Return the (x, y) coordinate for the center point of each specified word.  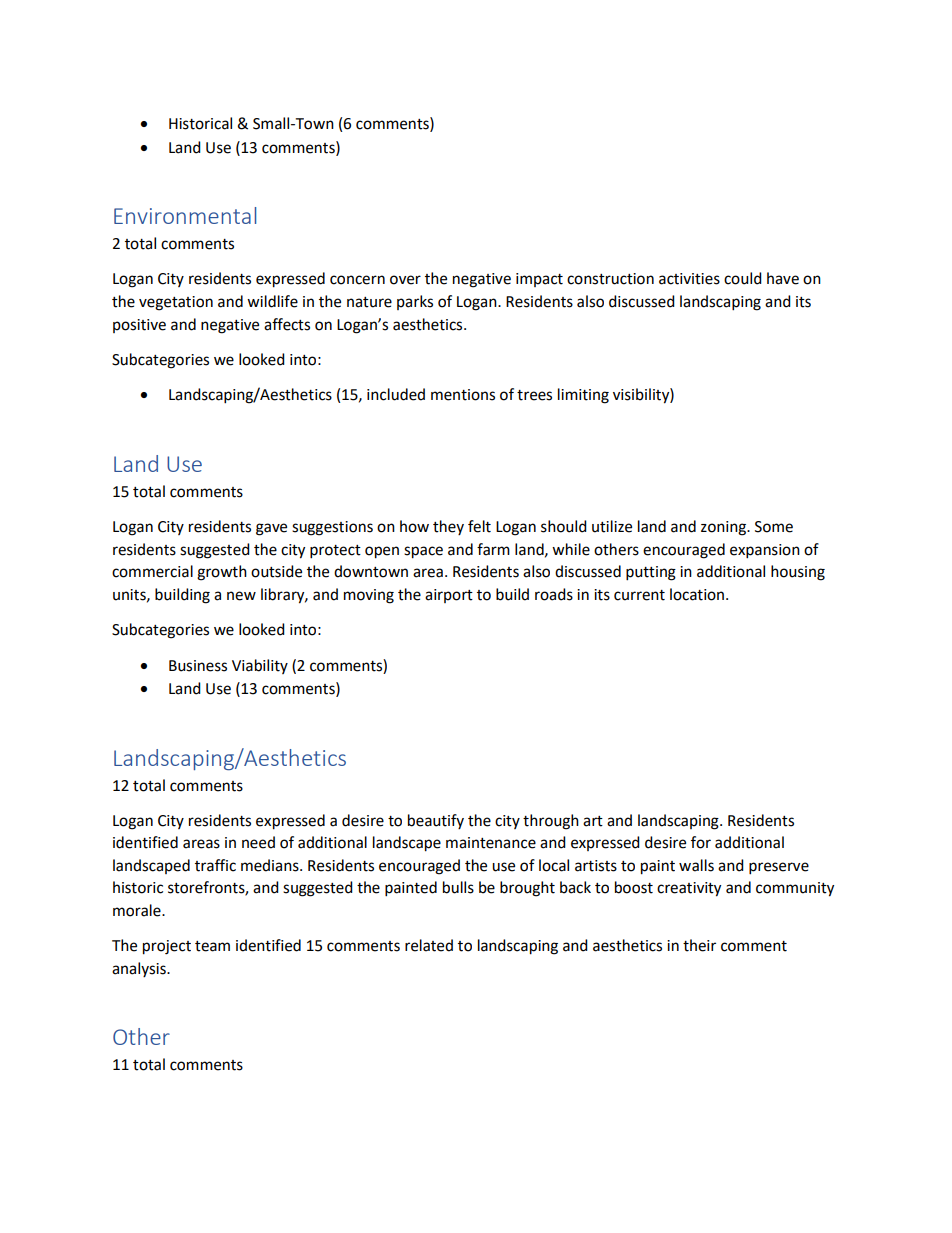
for (701, 842)
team (212, 946)
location (698, 594)
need (258, 842)
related (429, 945)
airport (449, 596)
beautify (436, 821)
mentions (463, 395)
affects (287, 324)
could (743, 278)
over (405, 280)
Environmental (185, 215)
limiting (583, 396)
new (241, 596)
